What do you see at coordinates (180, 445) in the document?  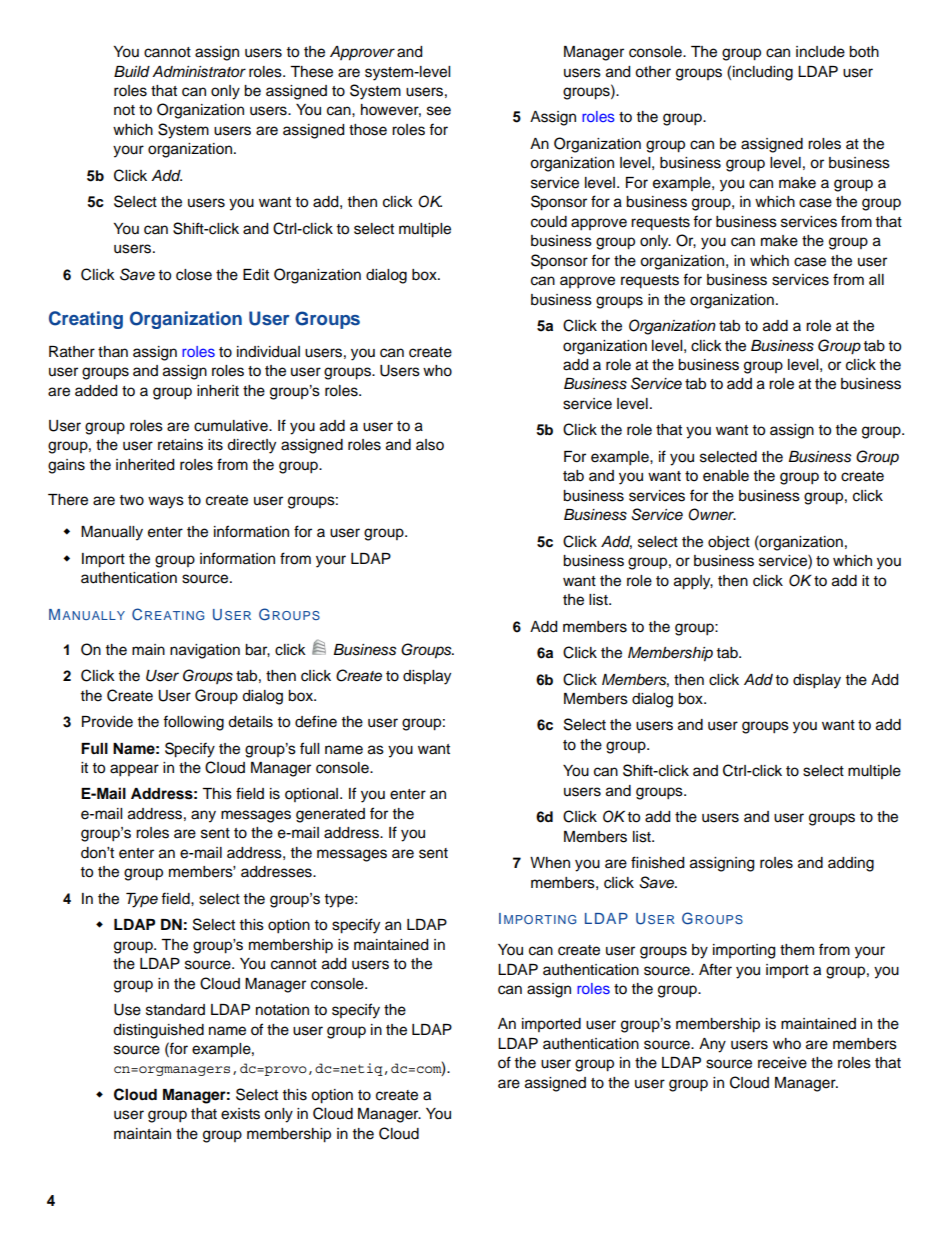 I see `retains` at bounding box center [180, 445].
